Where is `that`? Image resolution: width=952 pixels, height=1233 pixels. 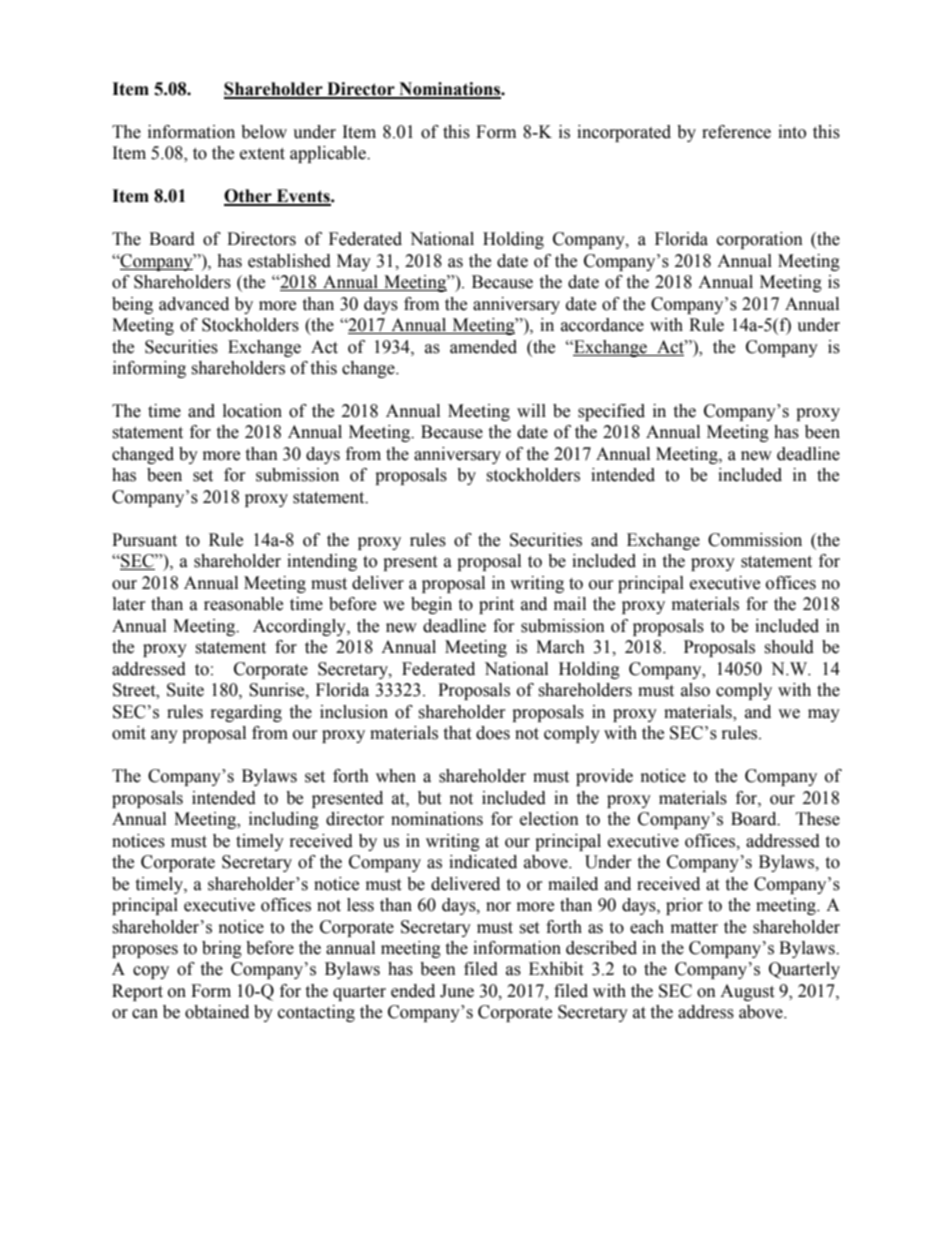 that is located at coordinates (457, 733).
